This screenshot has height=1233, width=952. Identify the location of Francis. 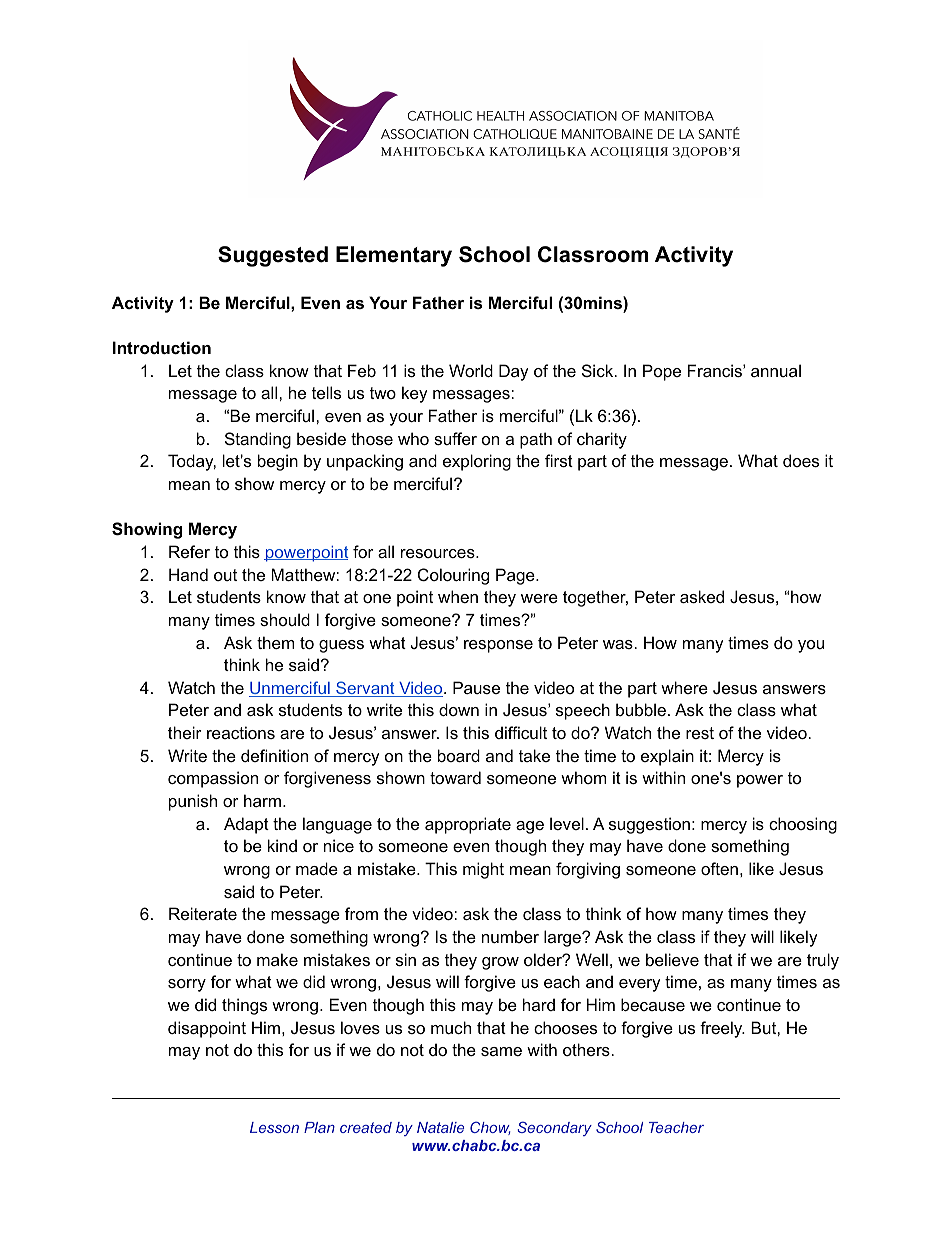
(716, 370).
